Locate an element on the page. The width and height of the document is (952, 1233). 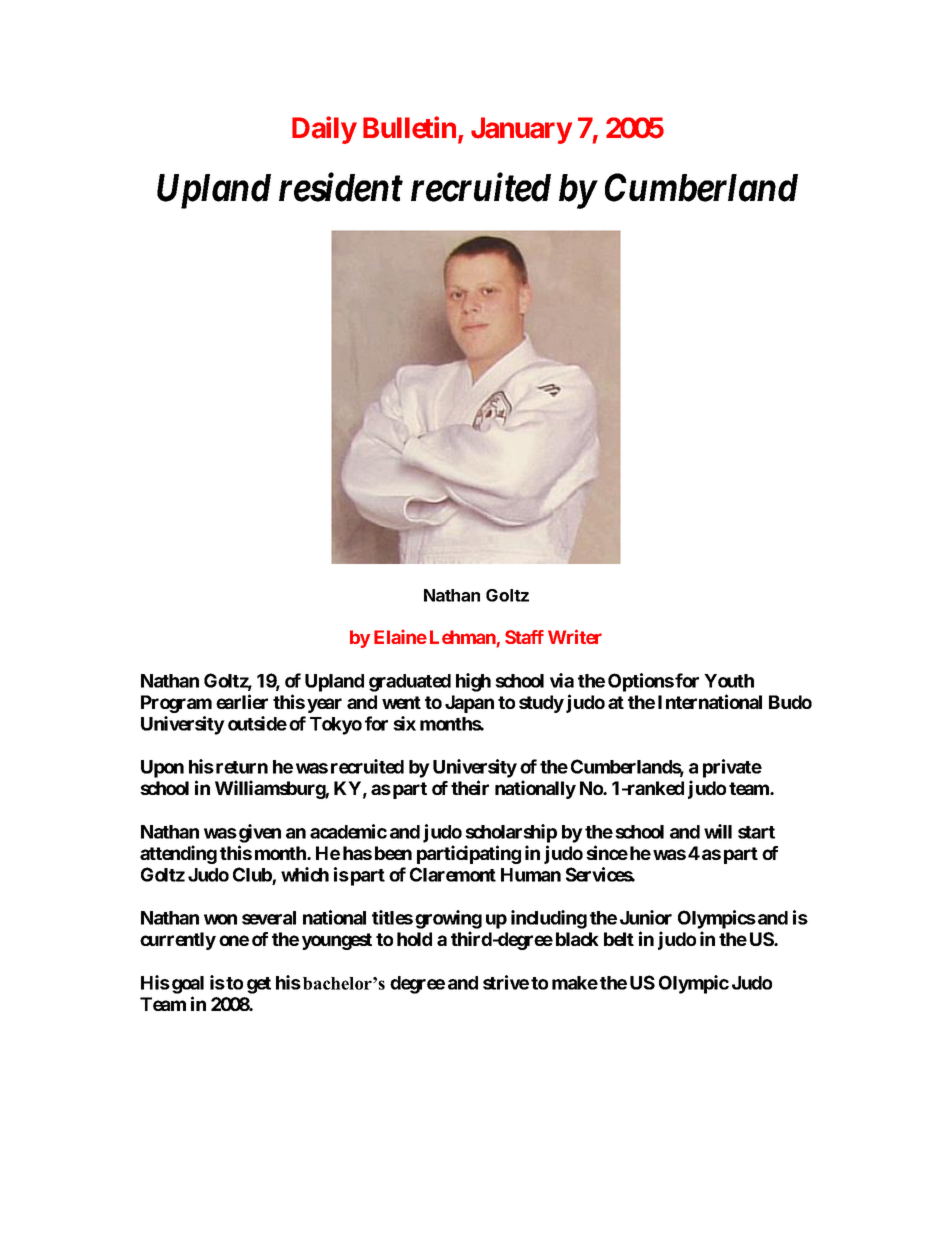
Elaine is located at coordinates (400, 636).
